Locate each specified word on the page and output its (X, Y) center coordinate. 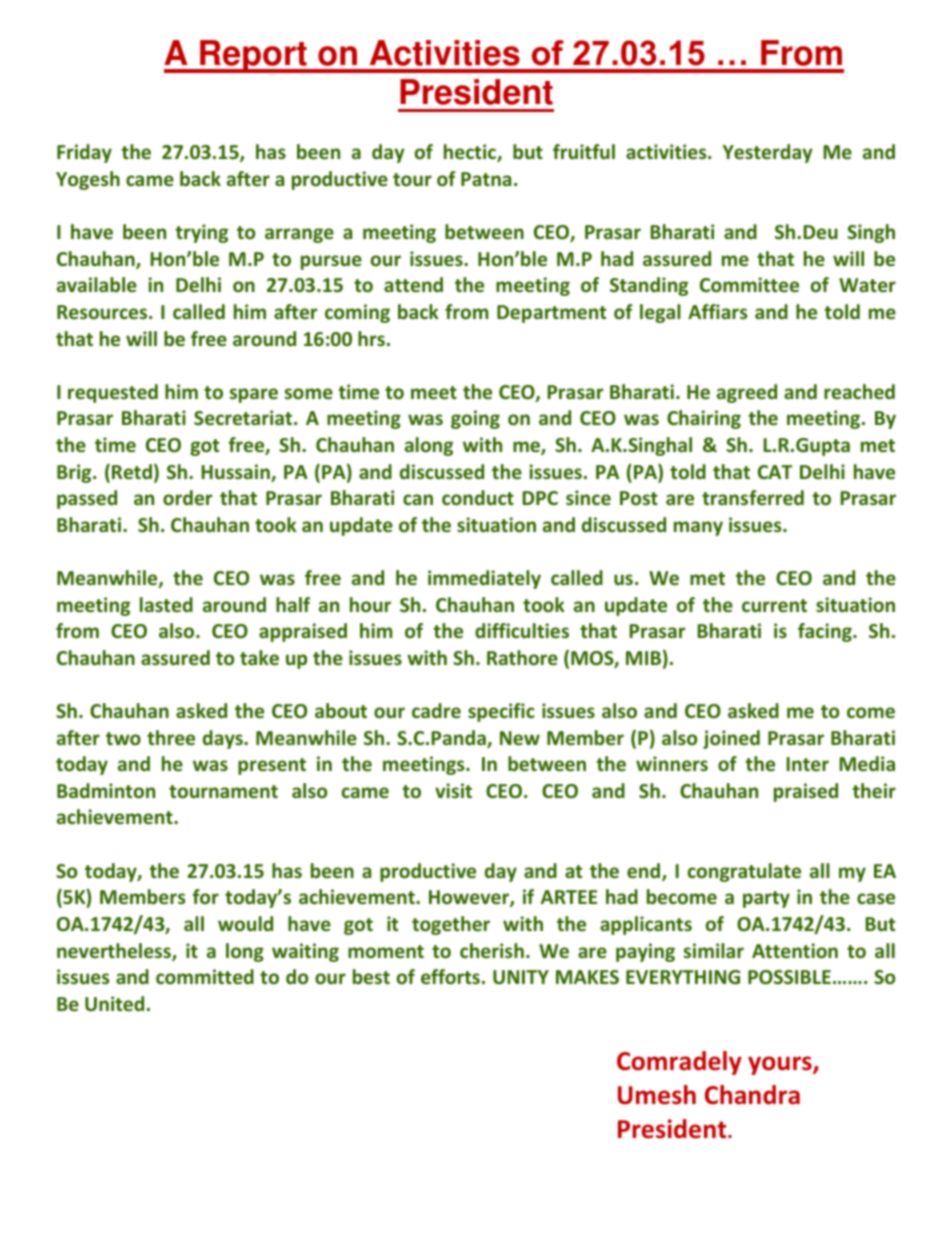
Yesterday (768, 153)
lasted (166, 604)
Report (253, 56)
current (774, 605)
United (114, 1003)
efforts (450, 976)
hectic (471, 153)
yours (781, 1065)
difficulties (522, 630)
